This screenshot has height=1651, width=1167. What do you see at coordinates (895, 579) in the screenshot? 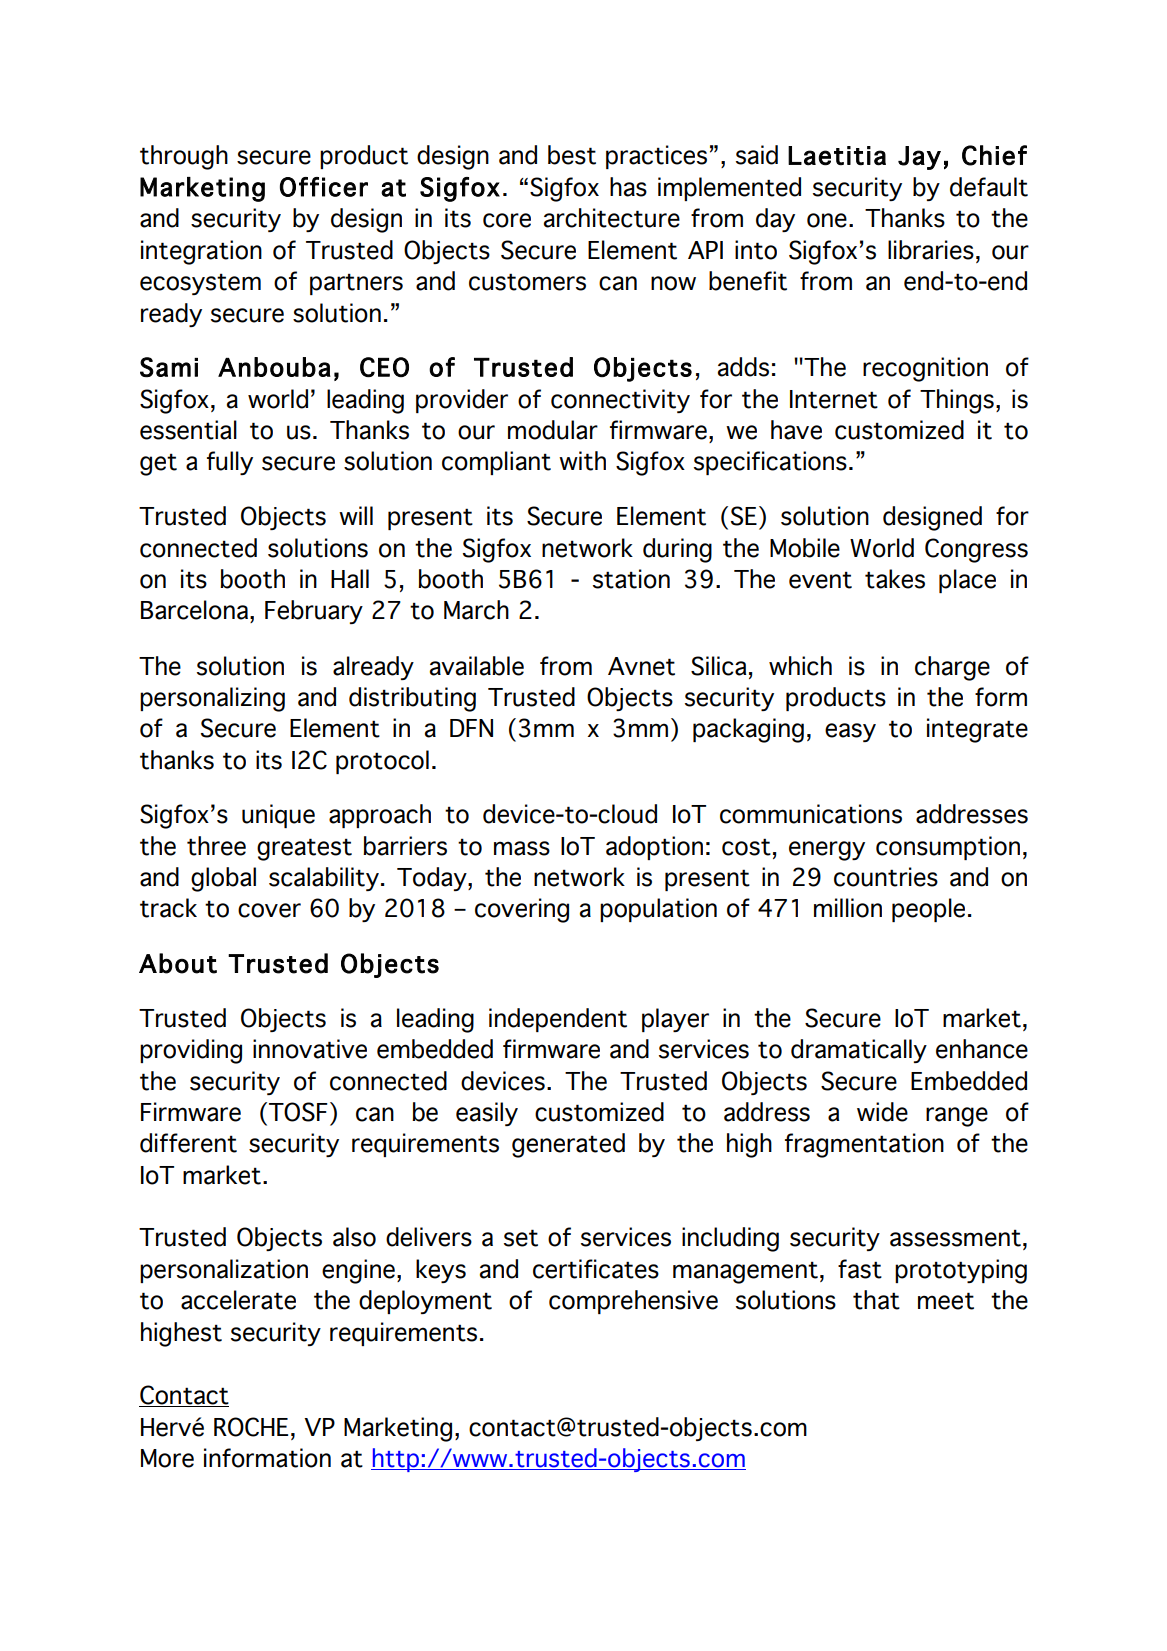
I see `takes` at bounding box center [895, 579].
